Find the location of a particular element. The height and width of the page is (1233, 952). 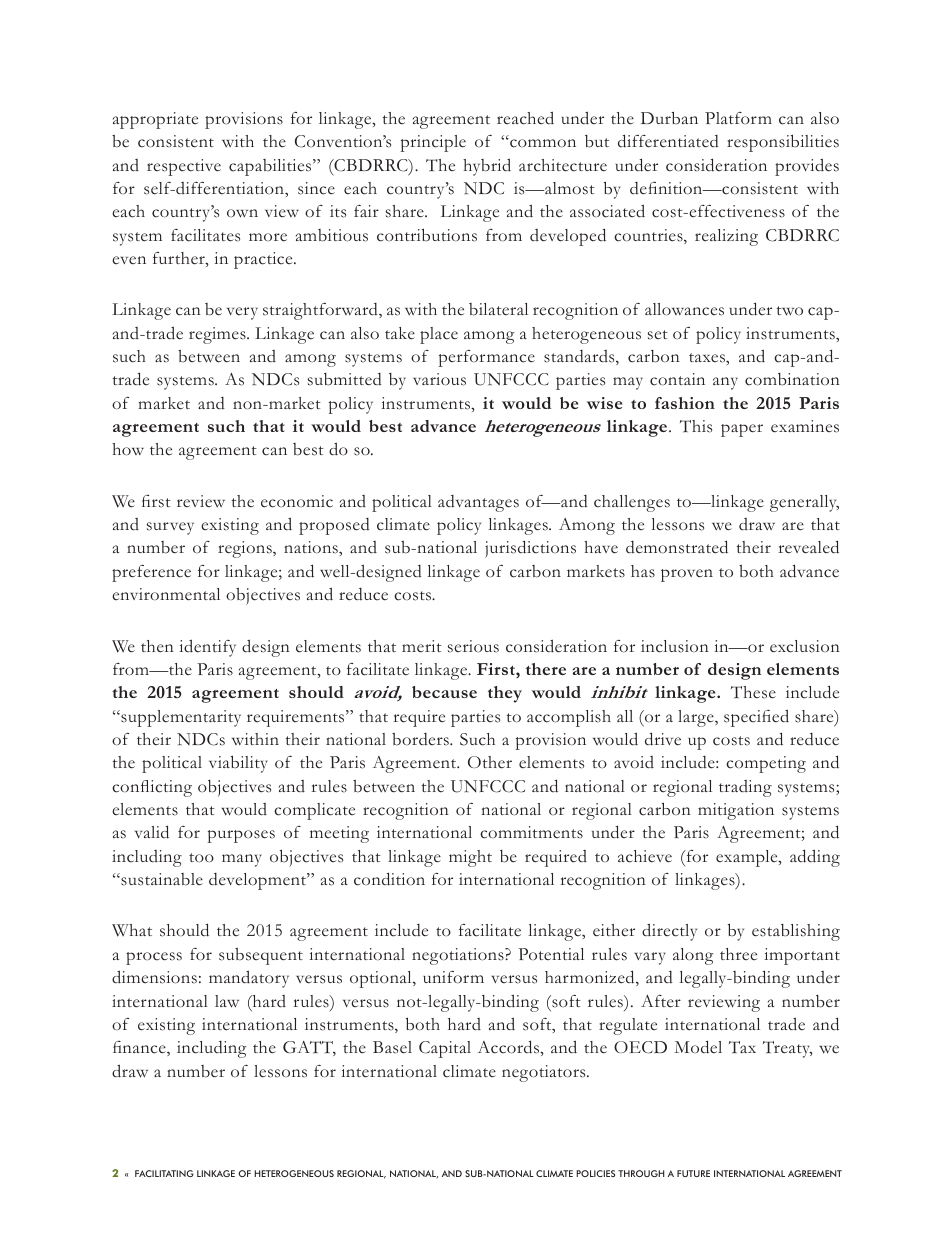

Platform is located at coordinates (738, 118).
